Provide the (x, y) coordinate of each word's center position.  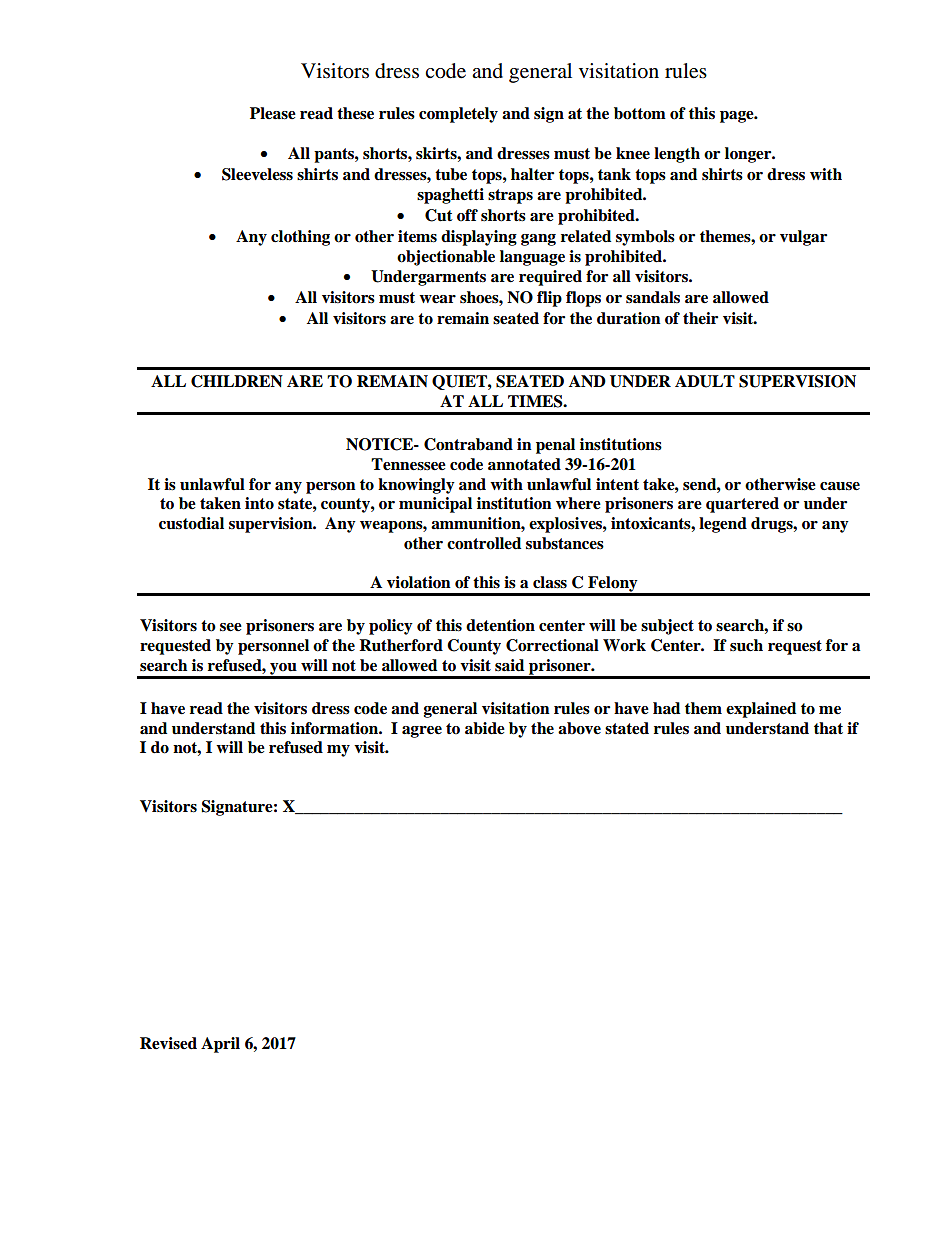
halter (532, 174)
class (550, 582)
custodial (191, 523)
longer (749, 155)
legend (723, 525)
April (220, 1045)
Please (273, 113)
